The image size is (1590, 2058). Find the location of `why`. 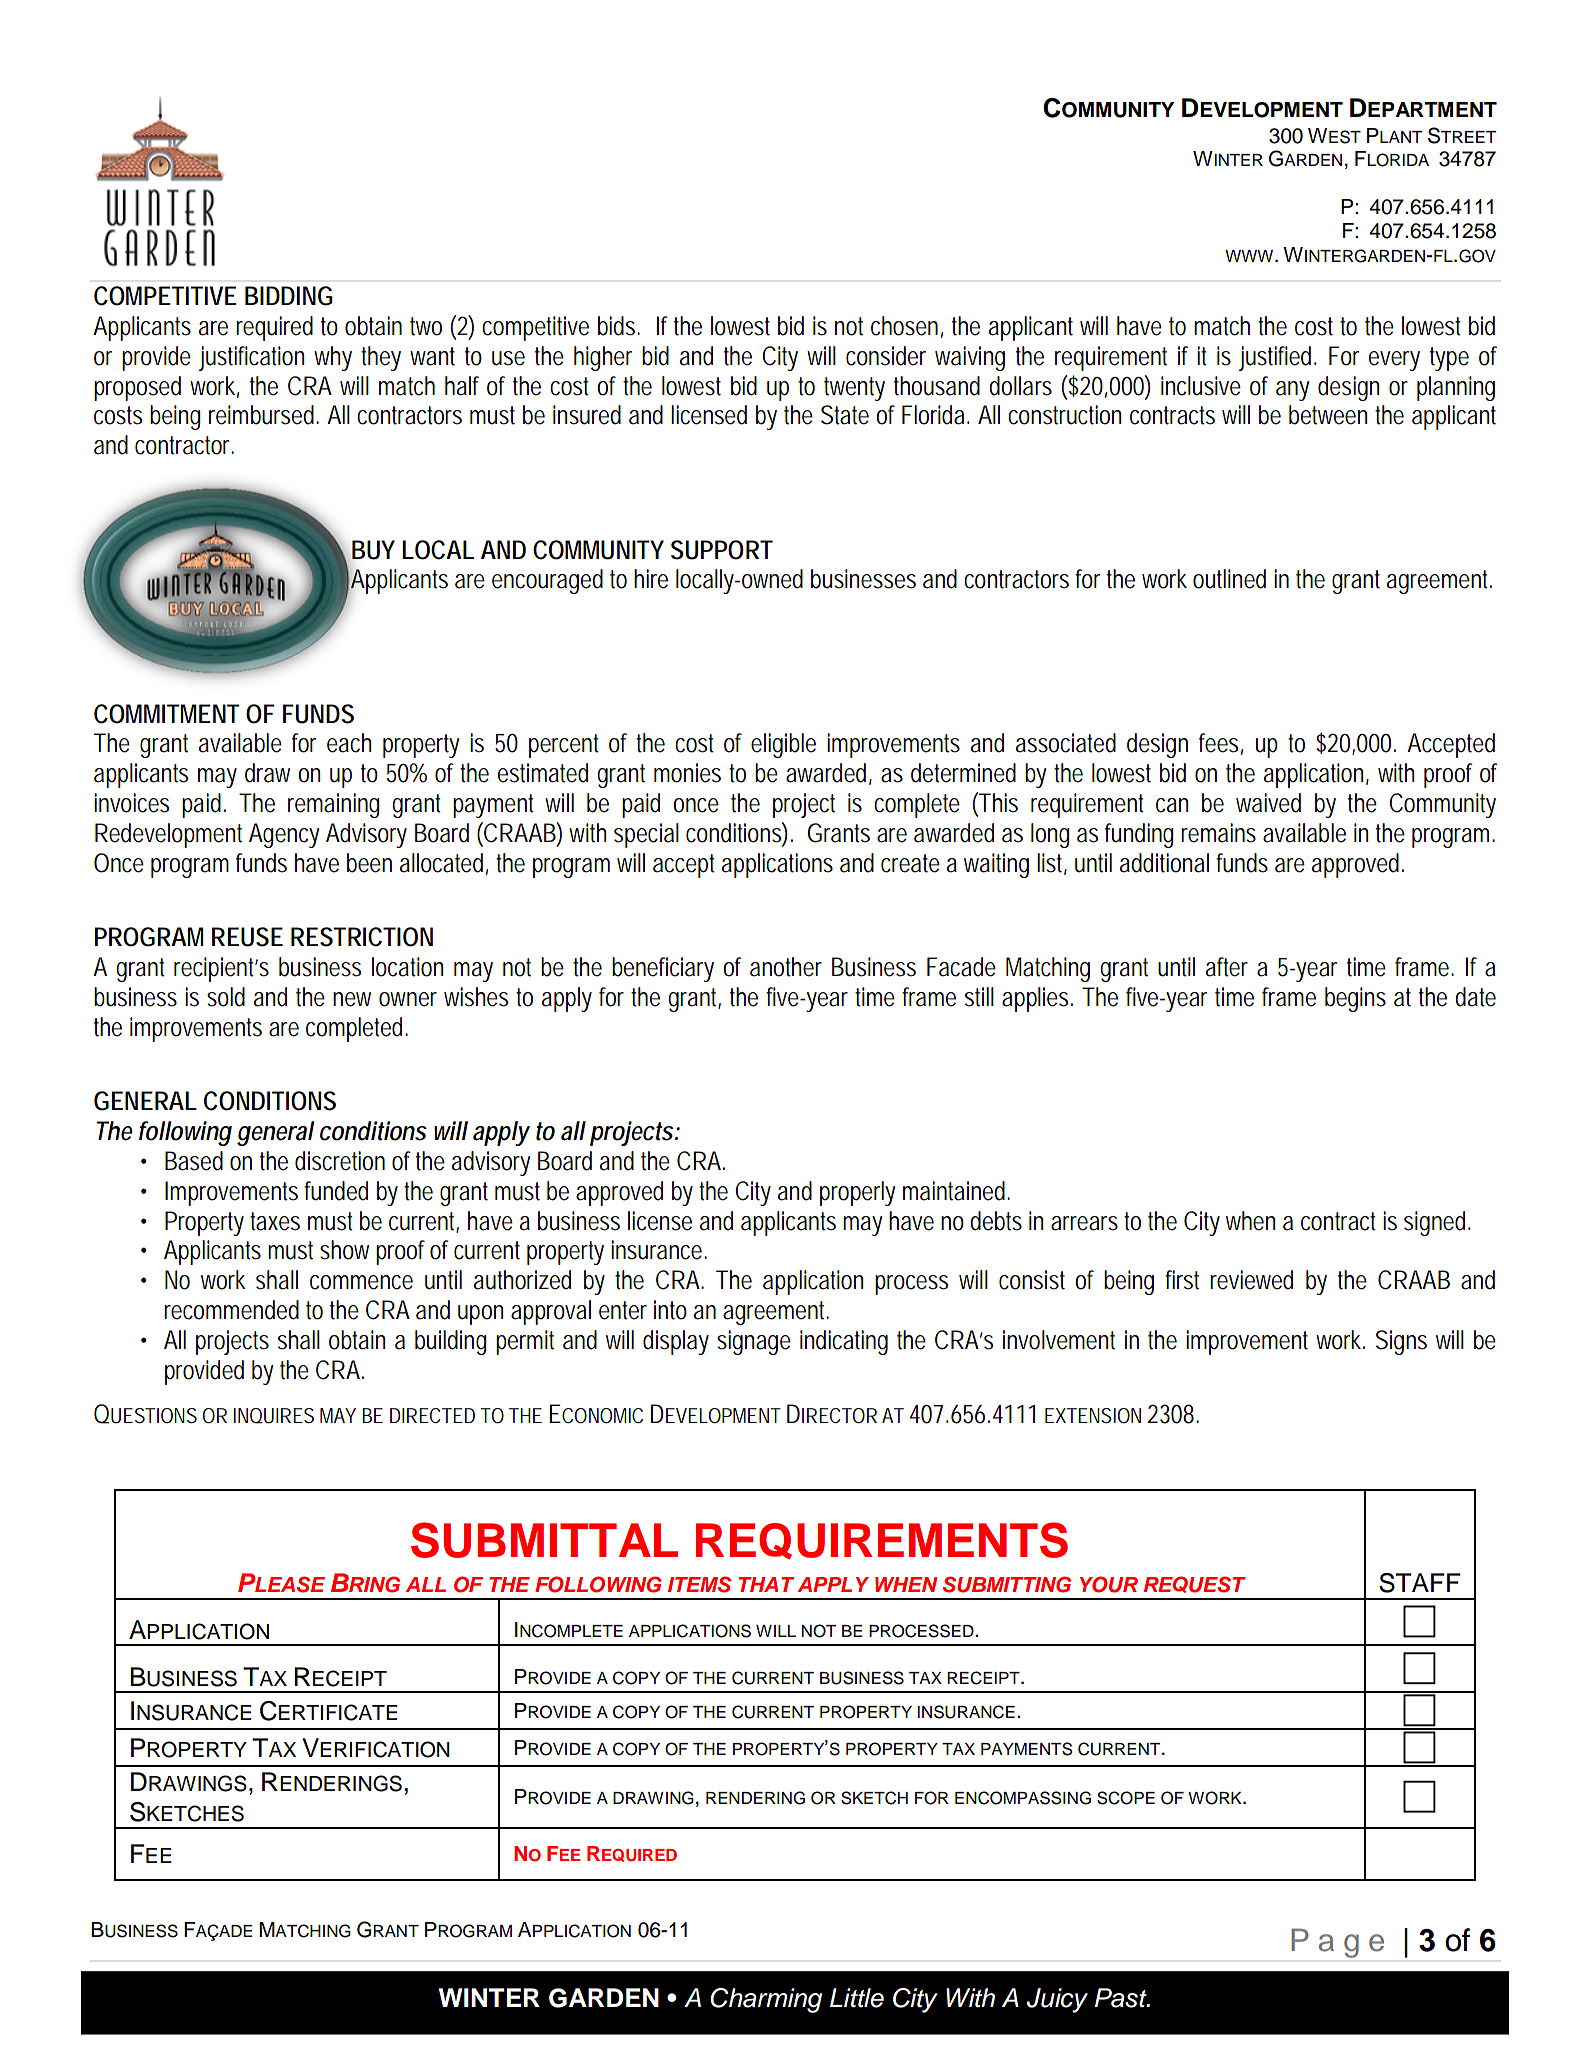

why is located at coordinates (333, 358).
